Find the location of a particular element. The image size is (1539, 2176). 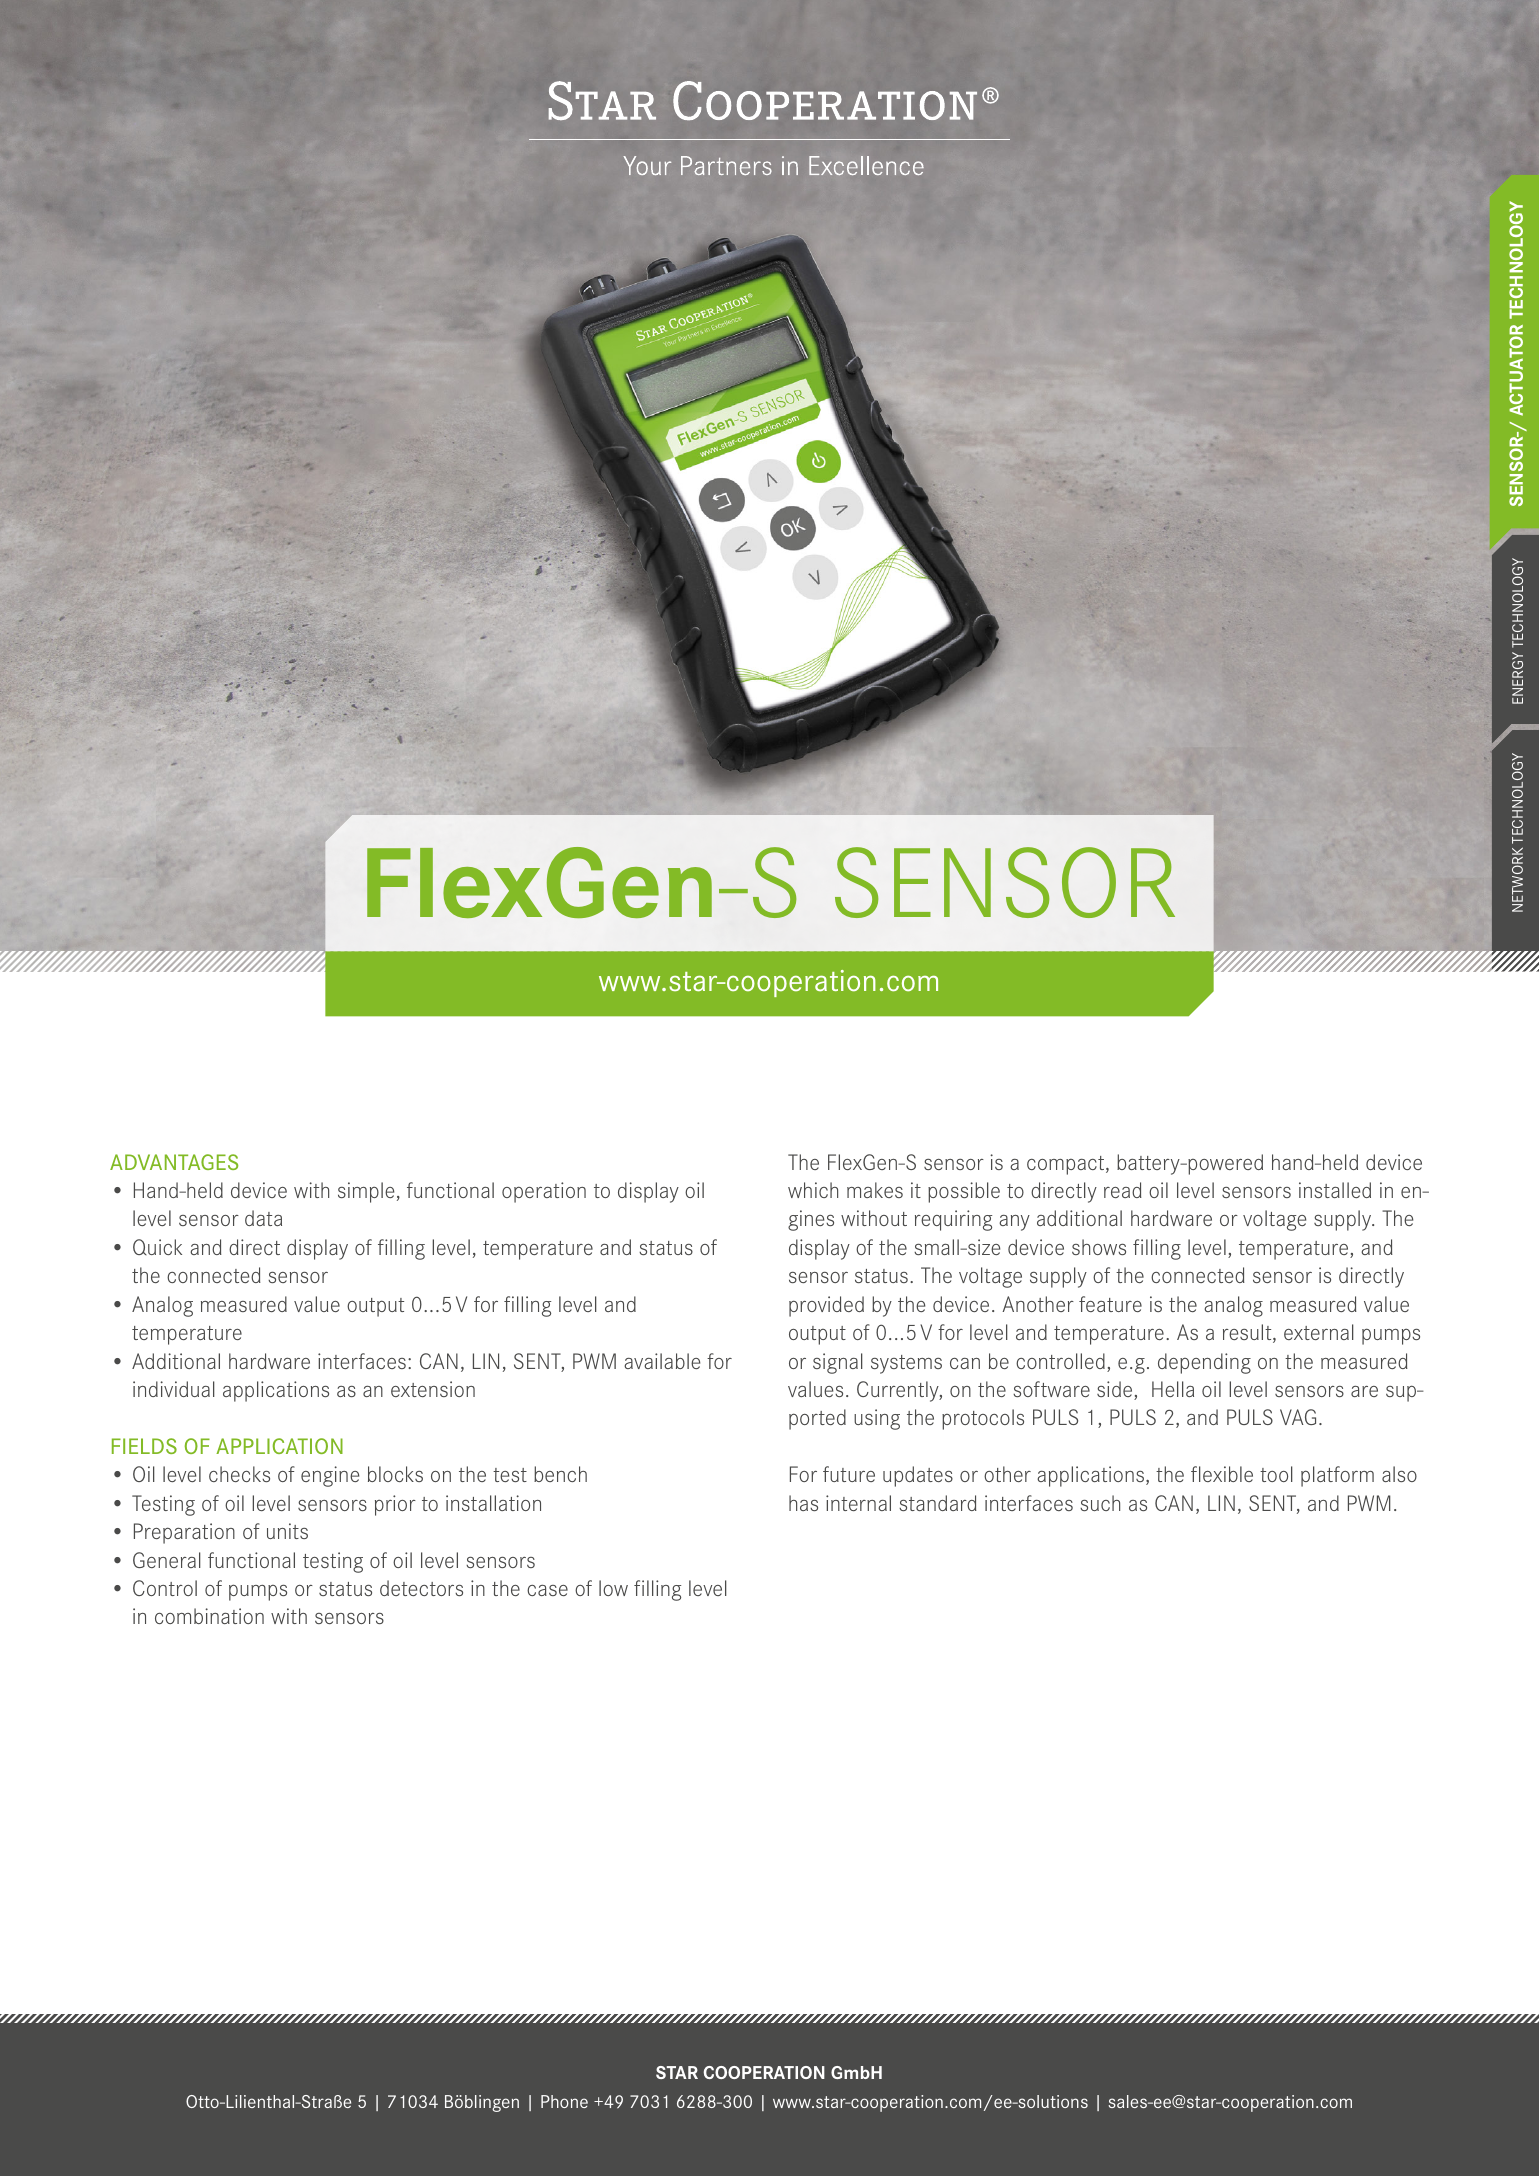

combination is located at coordinates (209, 1616).
